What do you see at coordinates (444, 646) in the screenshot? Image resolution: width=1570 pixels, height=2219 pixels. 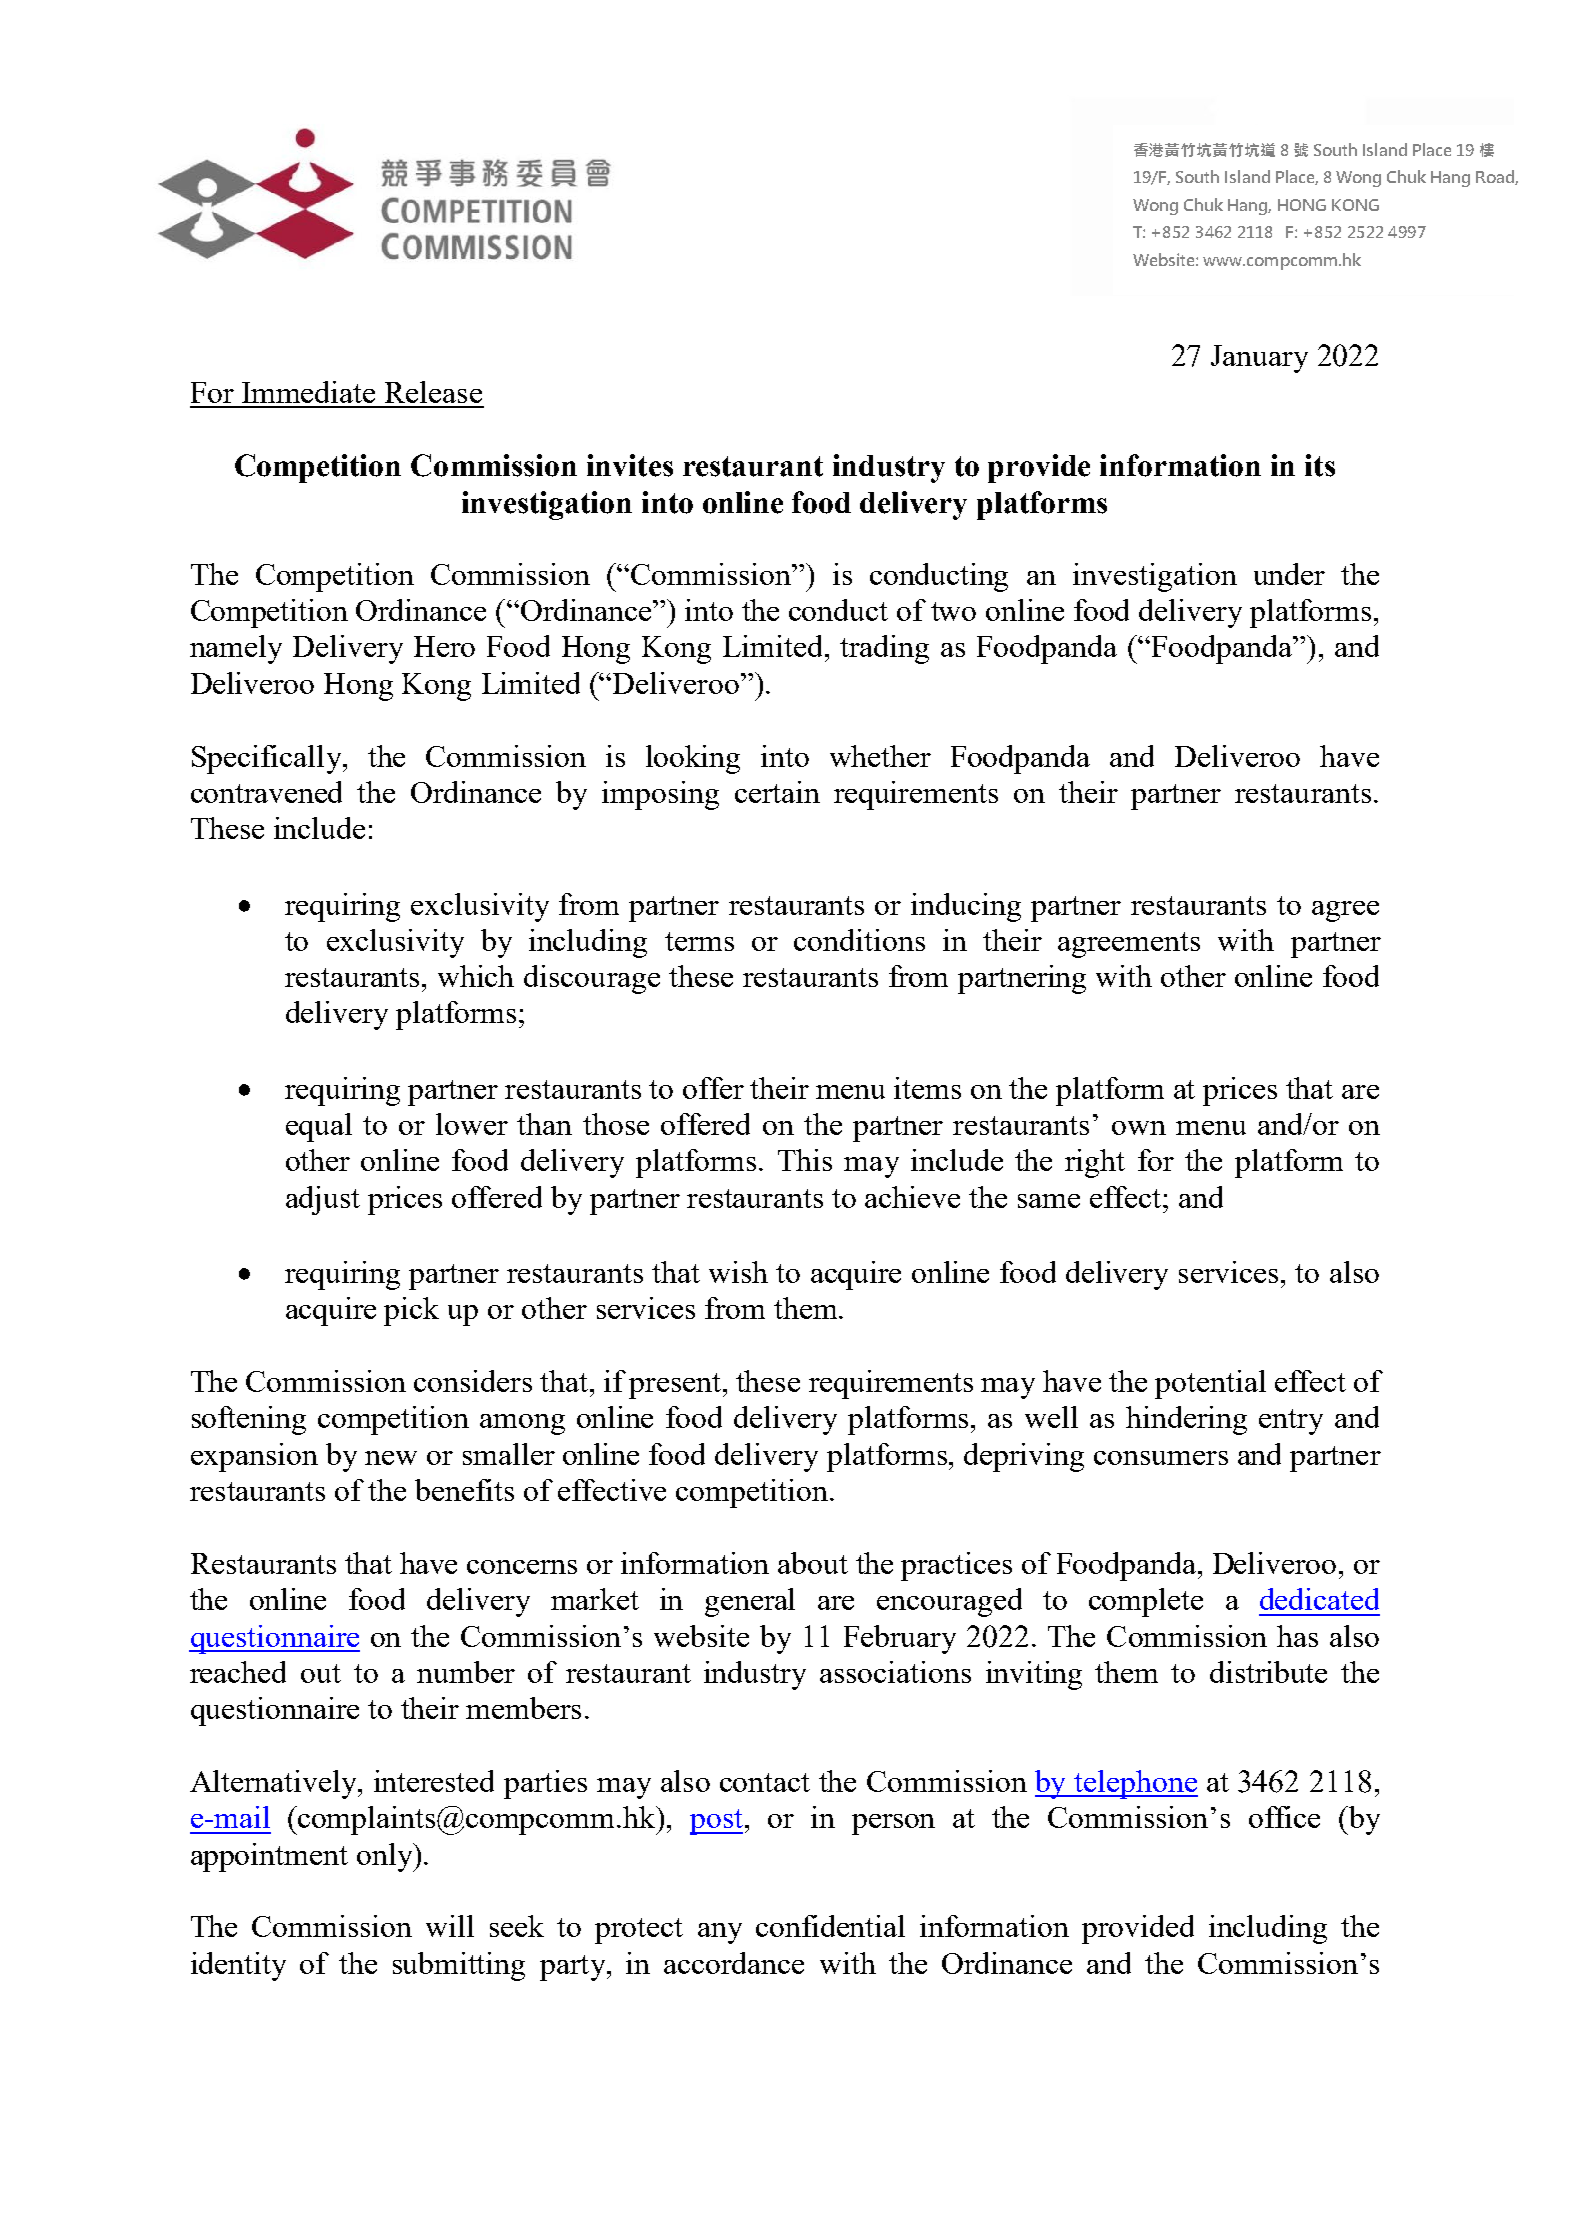 I see `Hero` at bounding box center [444, 646].
